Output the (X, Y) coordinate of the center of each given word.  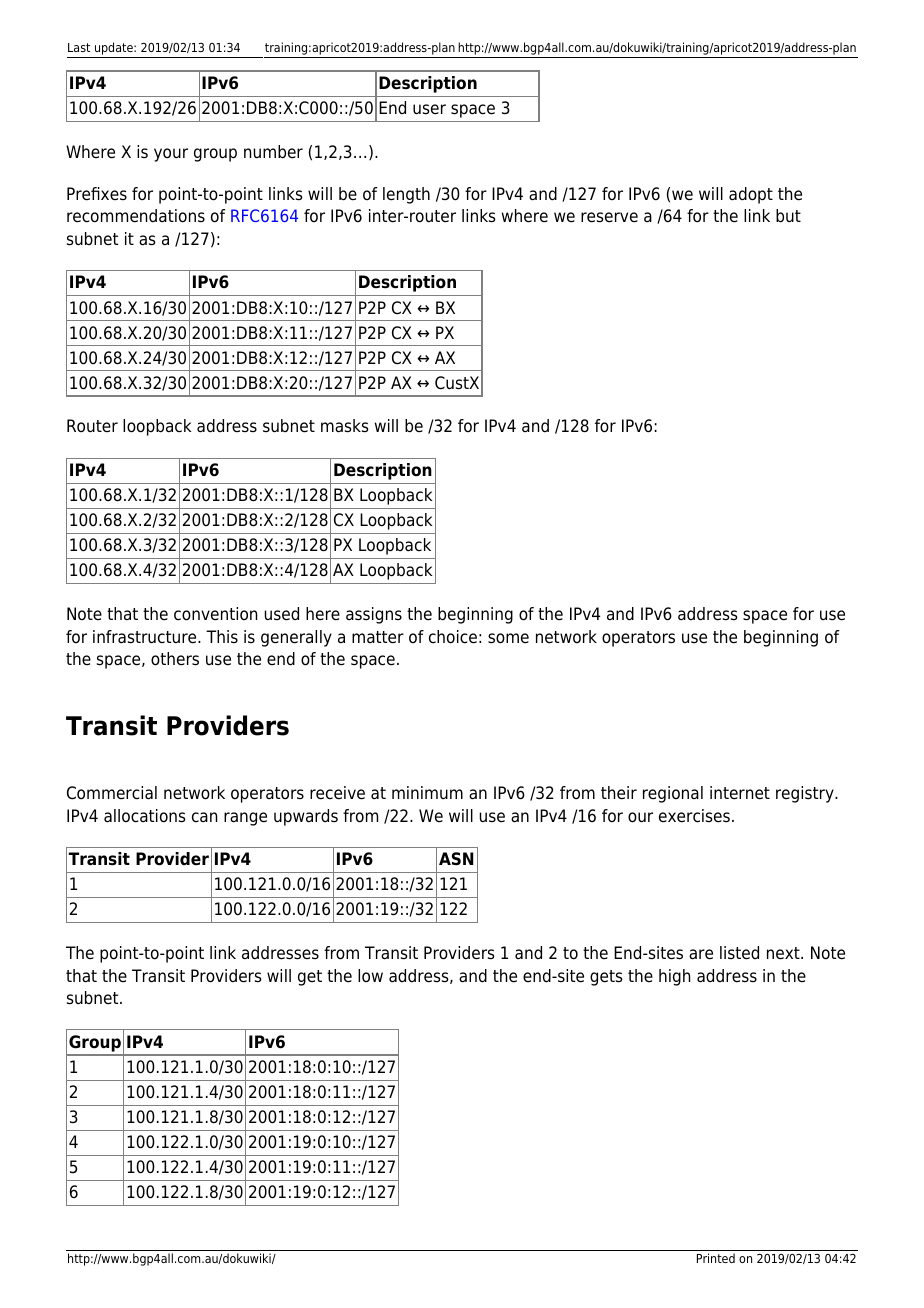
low (370, 976)
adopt (751, 195)
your (171, 155)
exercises (694, 816)
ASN (456, 859)
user (429, 109)
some (508, 638)
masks (345, 426)
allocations (145, 816)
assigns (374, 615)
